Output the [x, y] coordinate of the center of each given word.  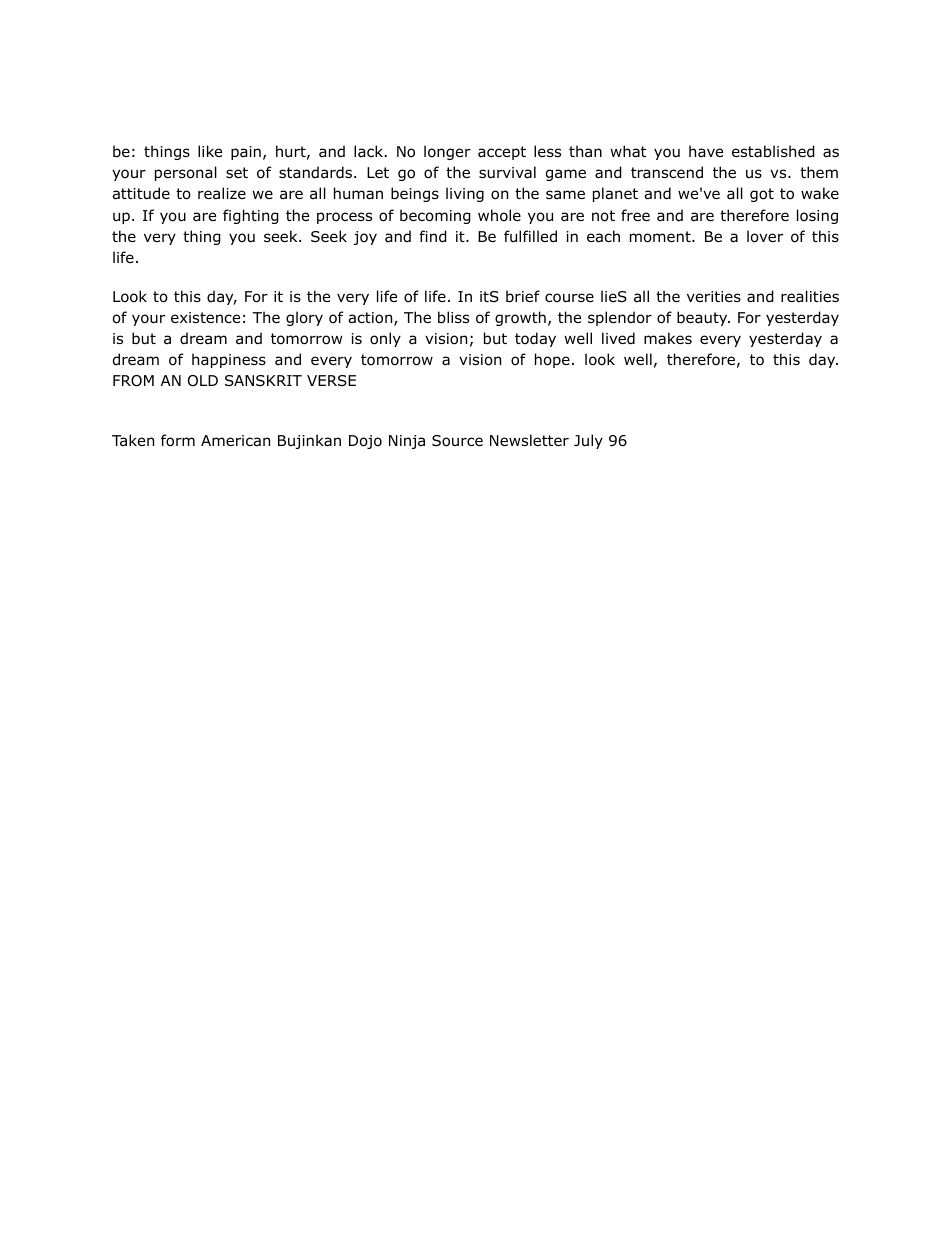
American [235, 441]
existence [205, 317]
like [210, 151]
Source [457, 441]
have [706, 151]
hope [552, 360]
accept [502, 153]
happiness [229, 360]
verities [714, 296]
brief [523, 296]
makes [668, 338]
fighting [251, 216]
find [433, 236]
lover [765, 236]
